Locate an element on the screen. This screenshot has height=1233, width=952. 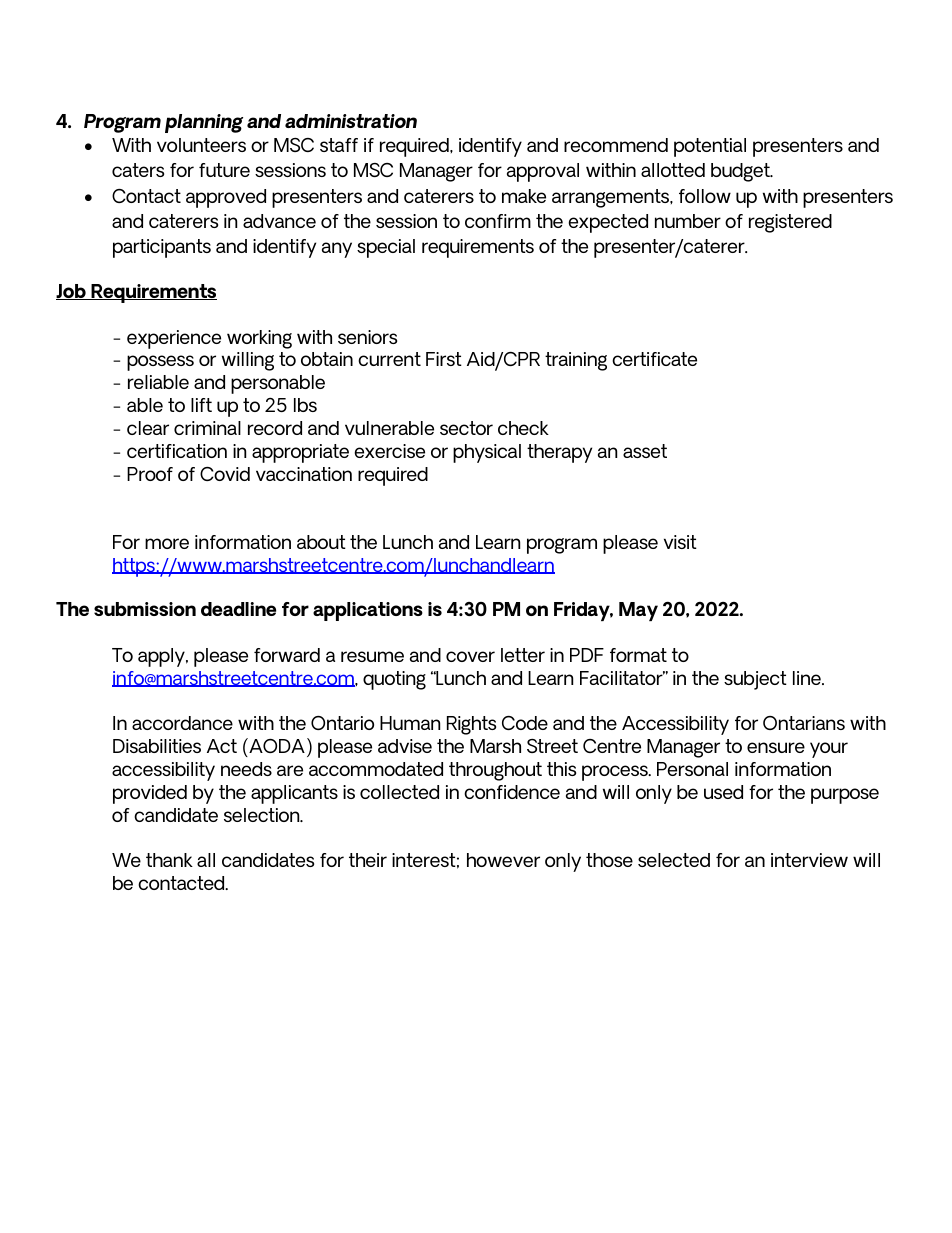
certificate is located at coordinates (654, 359).
